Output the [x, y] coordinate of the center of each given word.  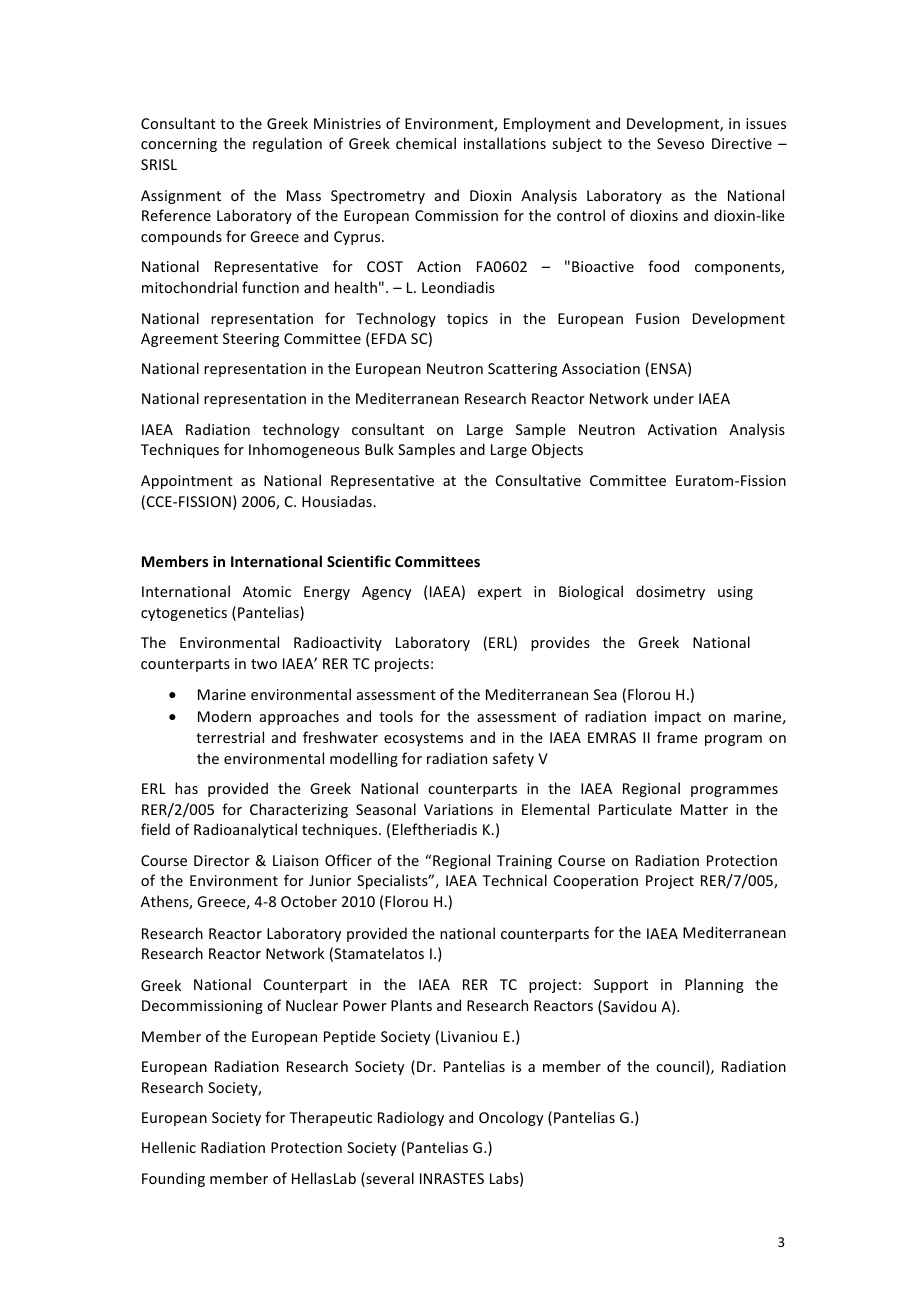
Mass [304, 195]
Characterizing [299, 810]
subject [577, 144]
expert [500, 593]
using [735, 593]
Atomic [267, 591]
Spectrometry [378, 197]
